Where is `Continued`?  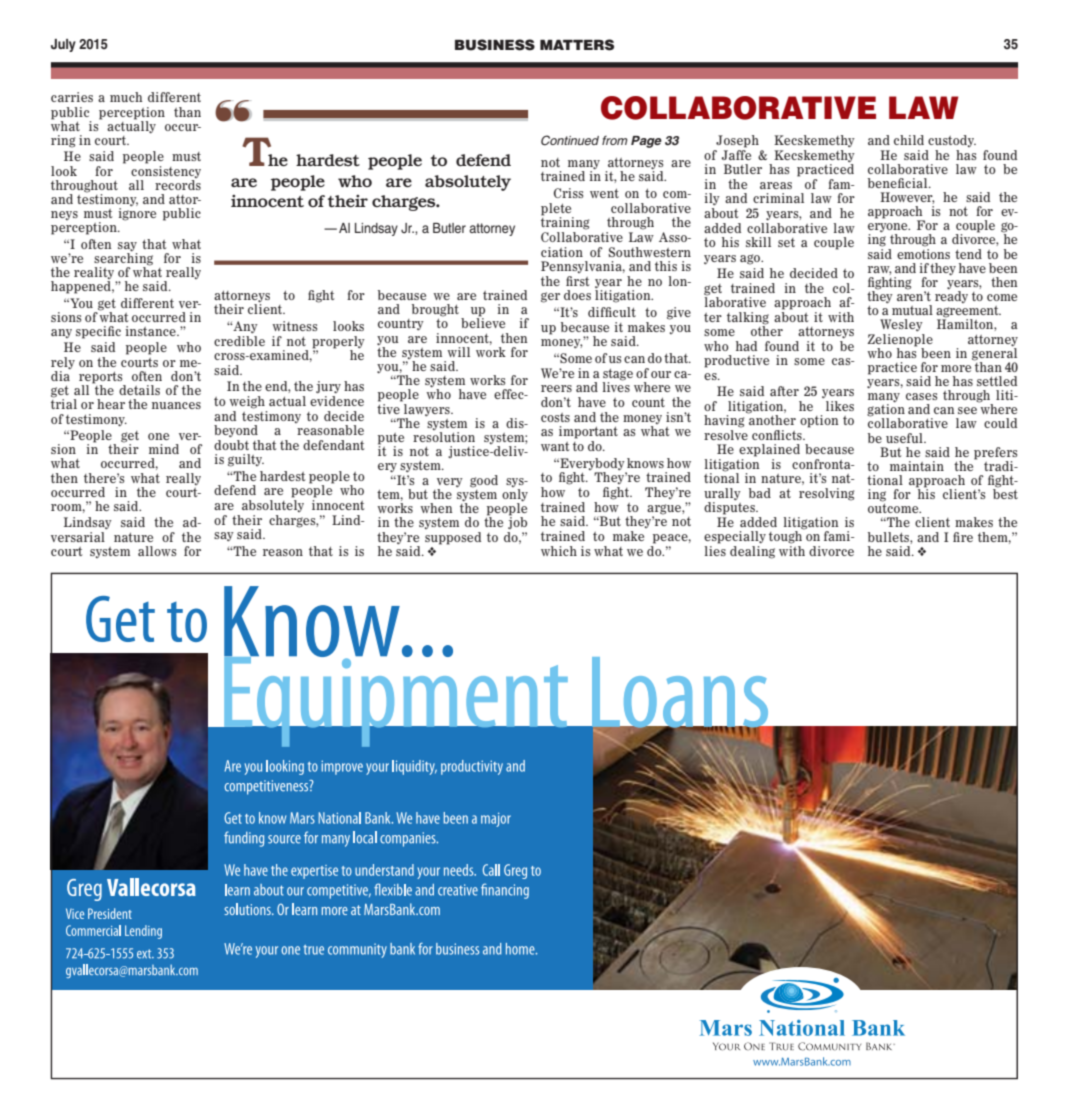 Continued is located at coordinates (570, 140).
